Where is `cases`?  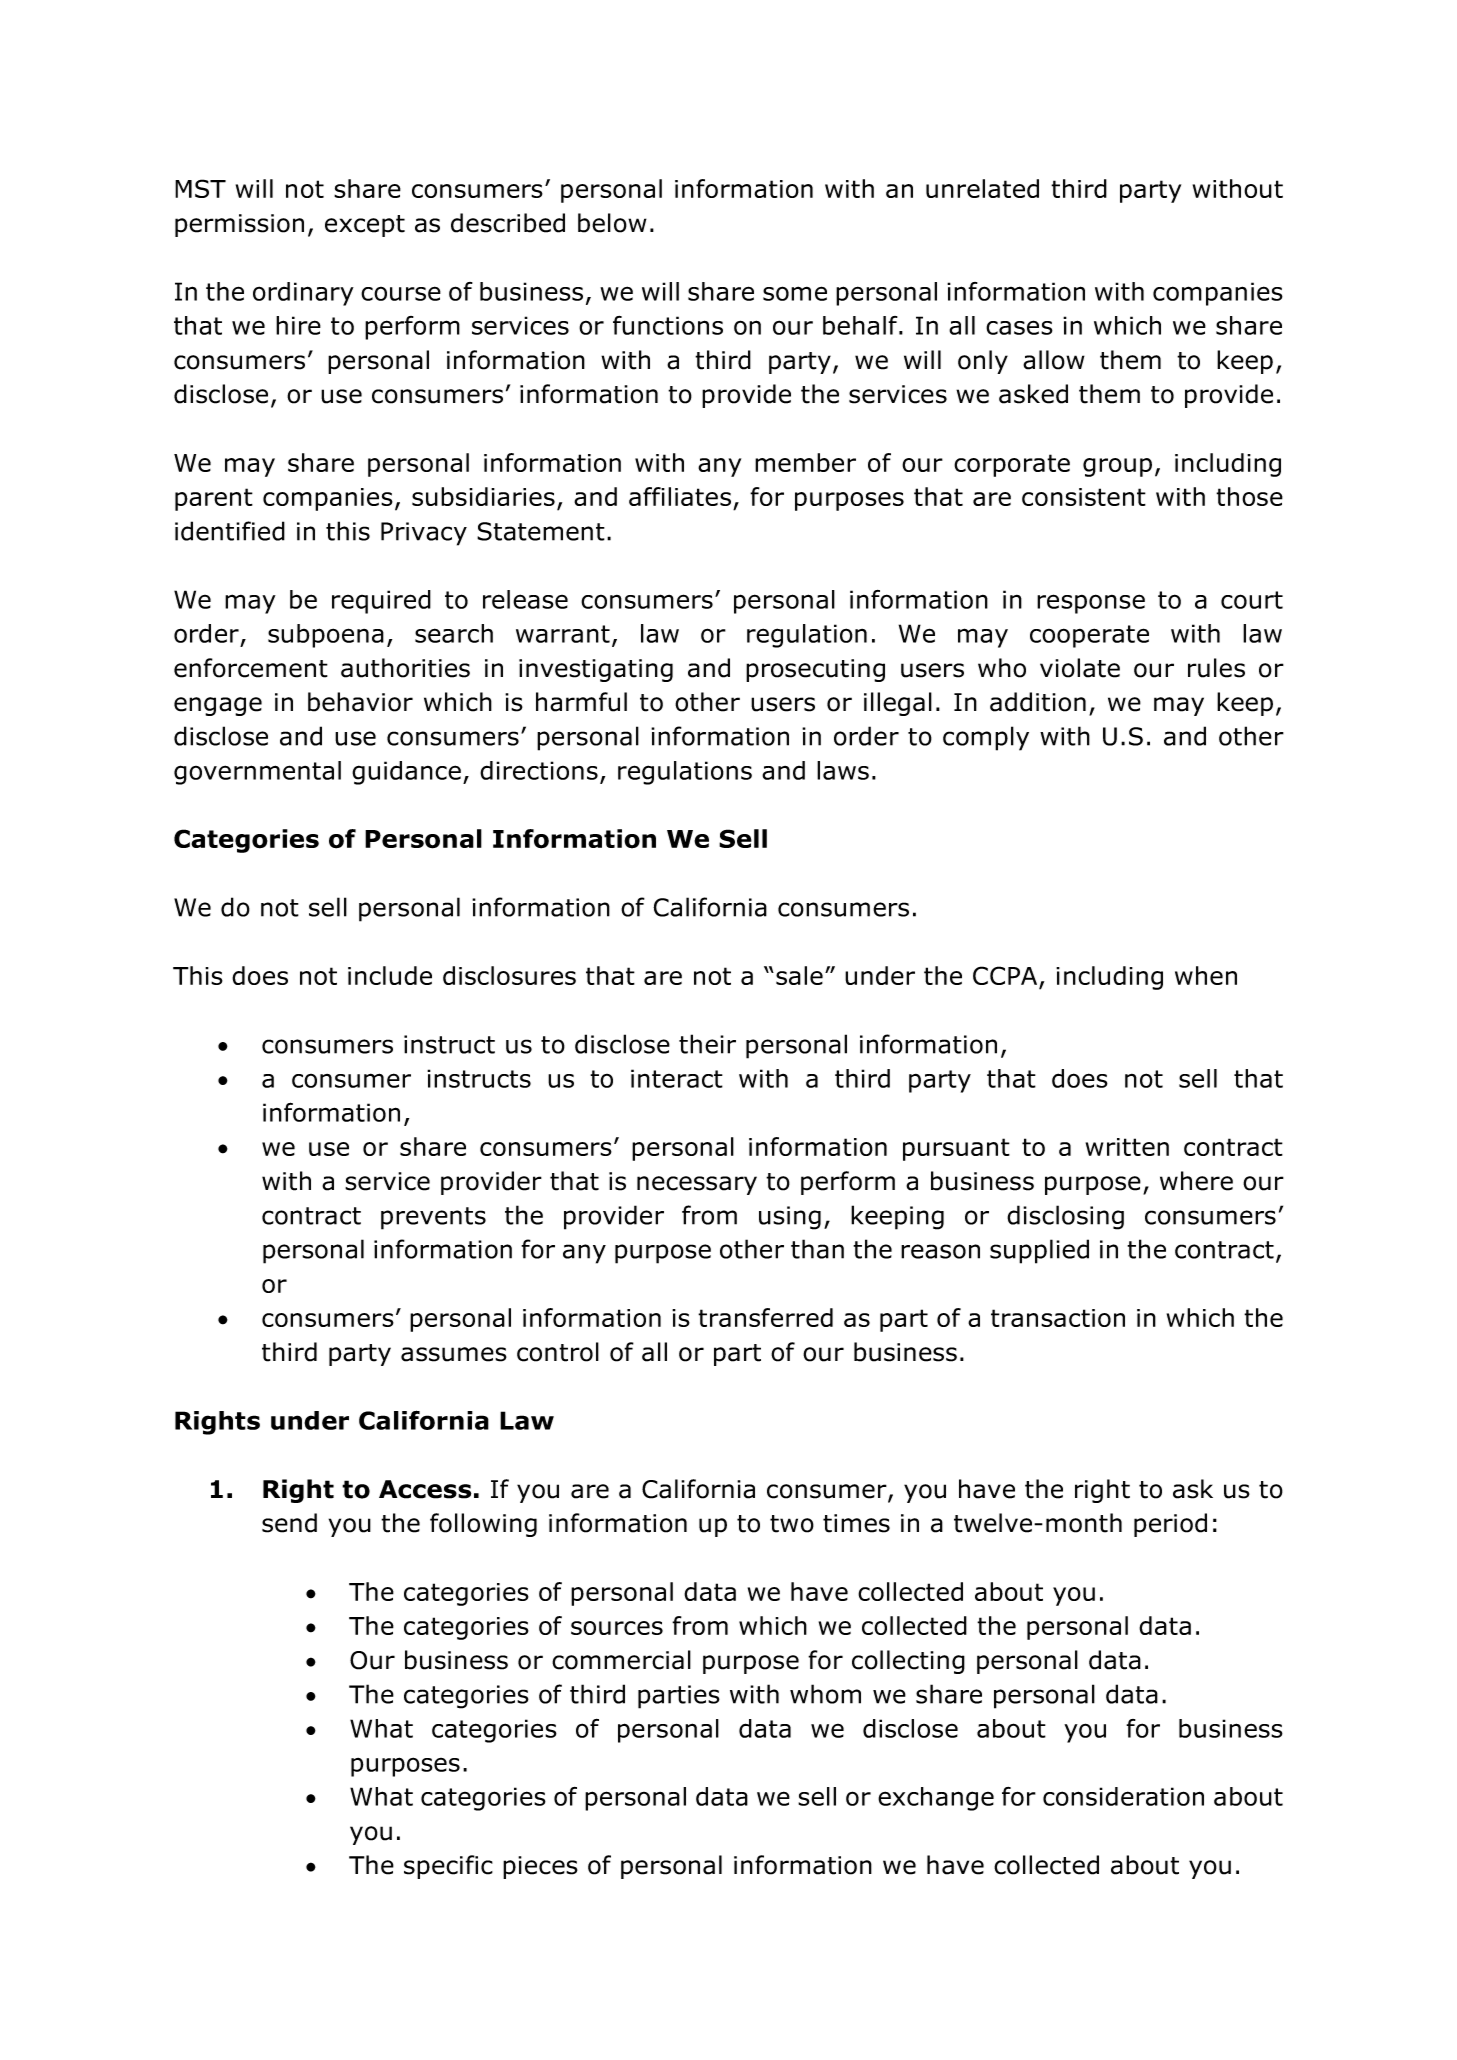 cases is located at coordinates (1019, 327).
